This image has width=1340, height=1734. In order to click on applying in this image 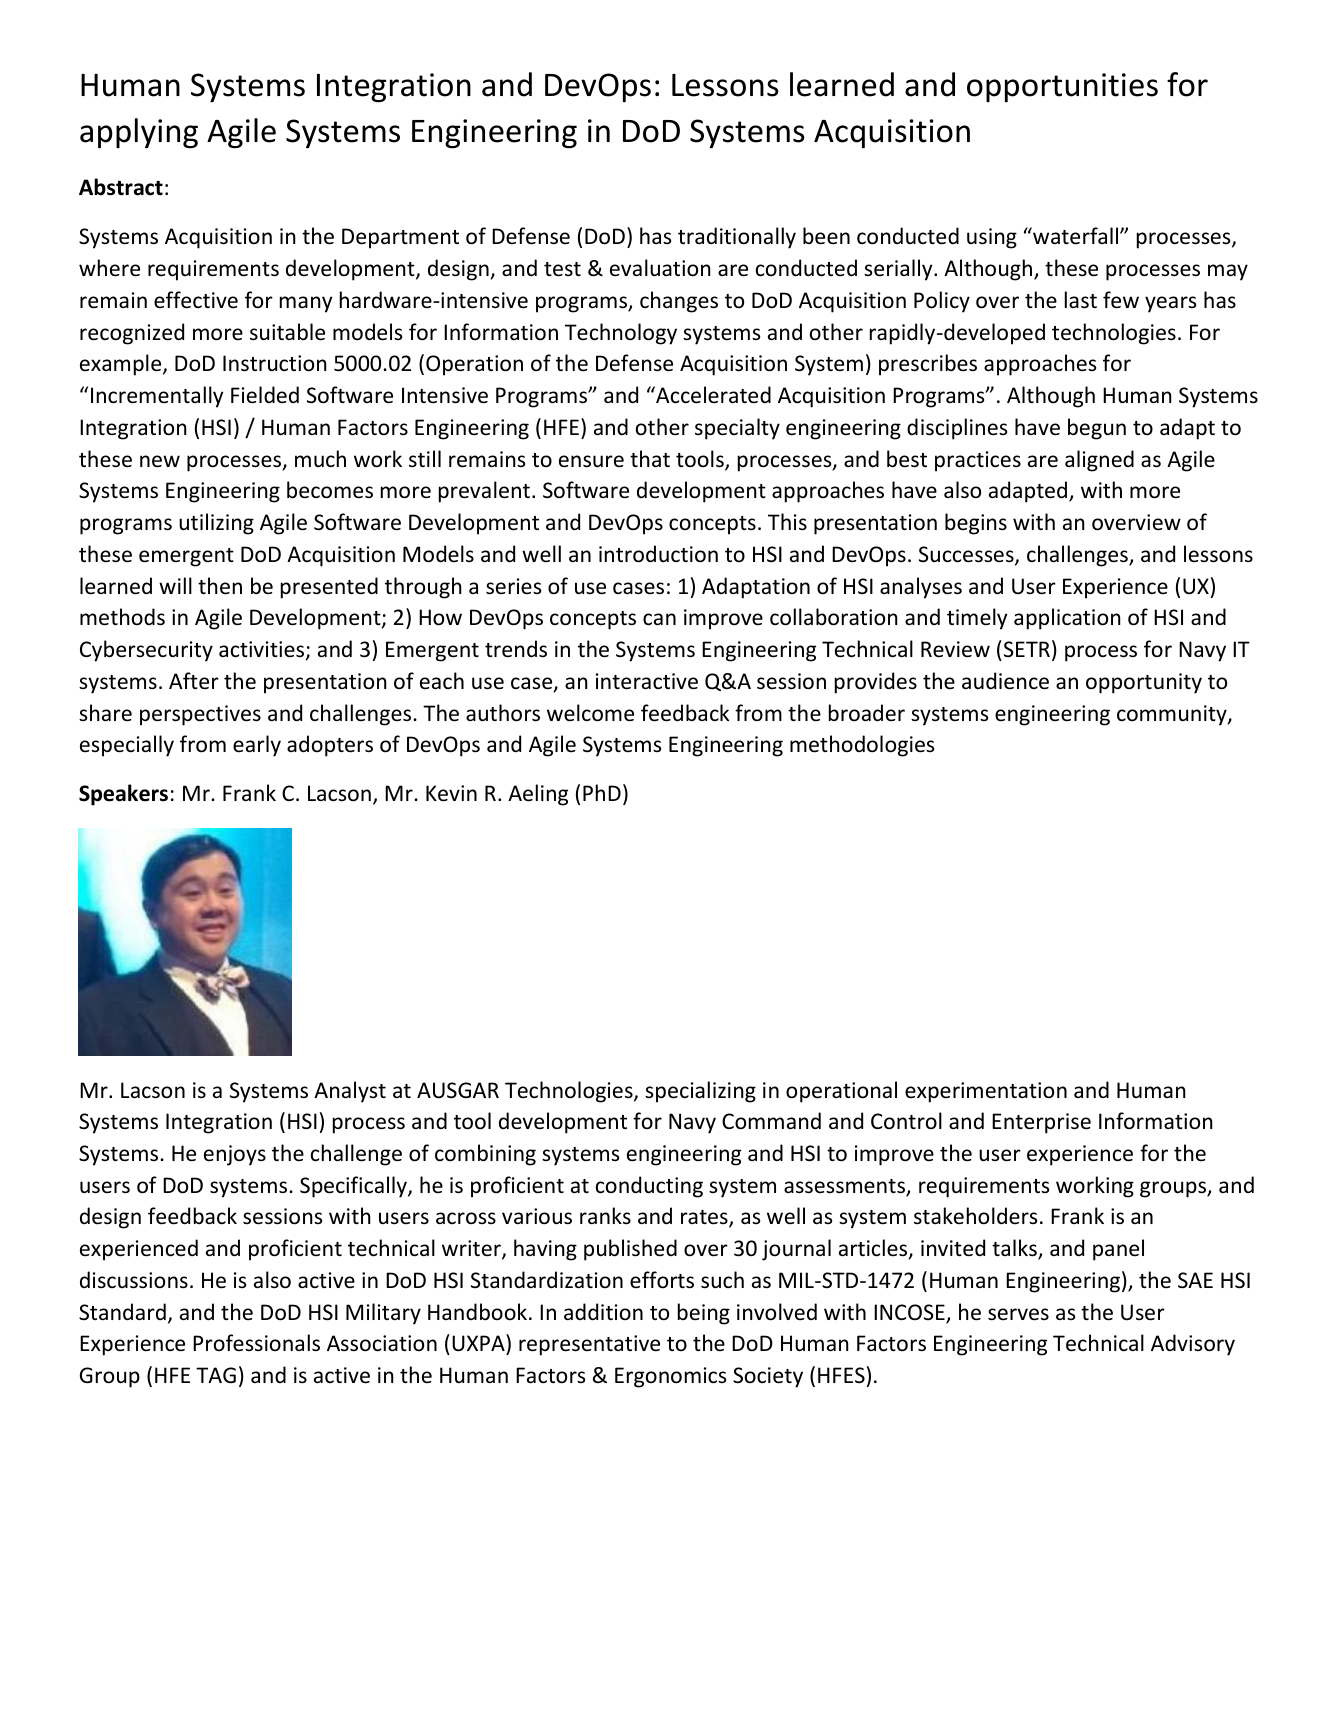, I will do `click(139, 133)`.
